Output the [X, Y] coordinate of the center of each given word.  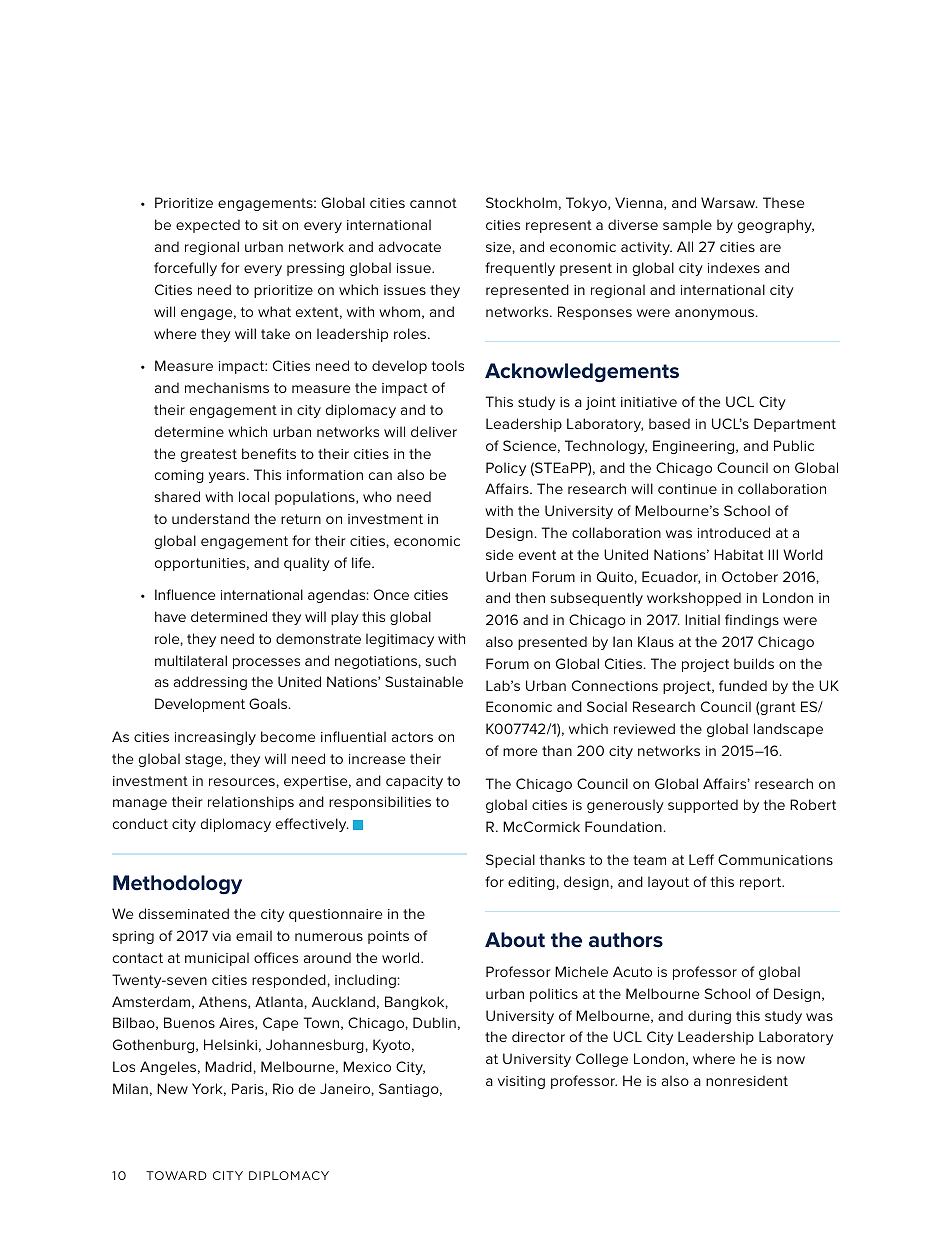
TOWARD [176, 1175]
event [537, 555]
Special [510, 861]
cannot [433, 203]
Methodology [177, 885]
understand [210, 518]
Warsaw [729, 202]
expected [208, 226]
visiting [521, 1082]
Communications [775, 859]
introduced [734, 532]
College [602, 1060]
